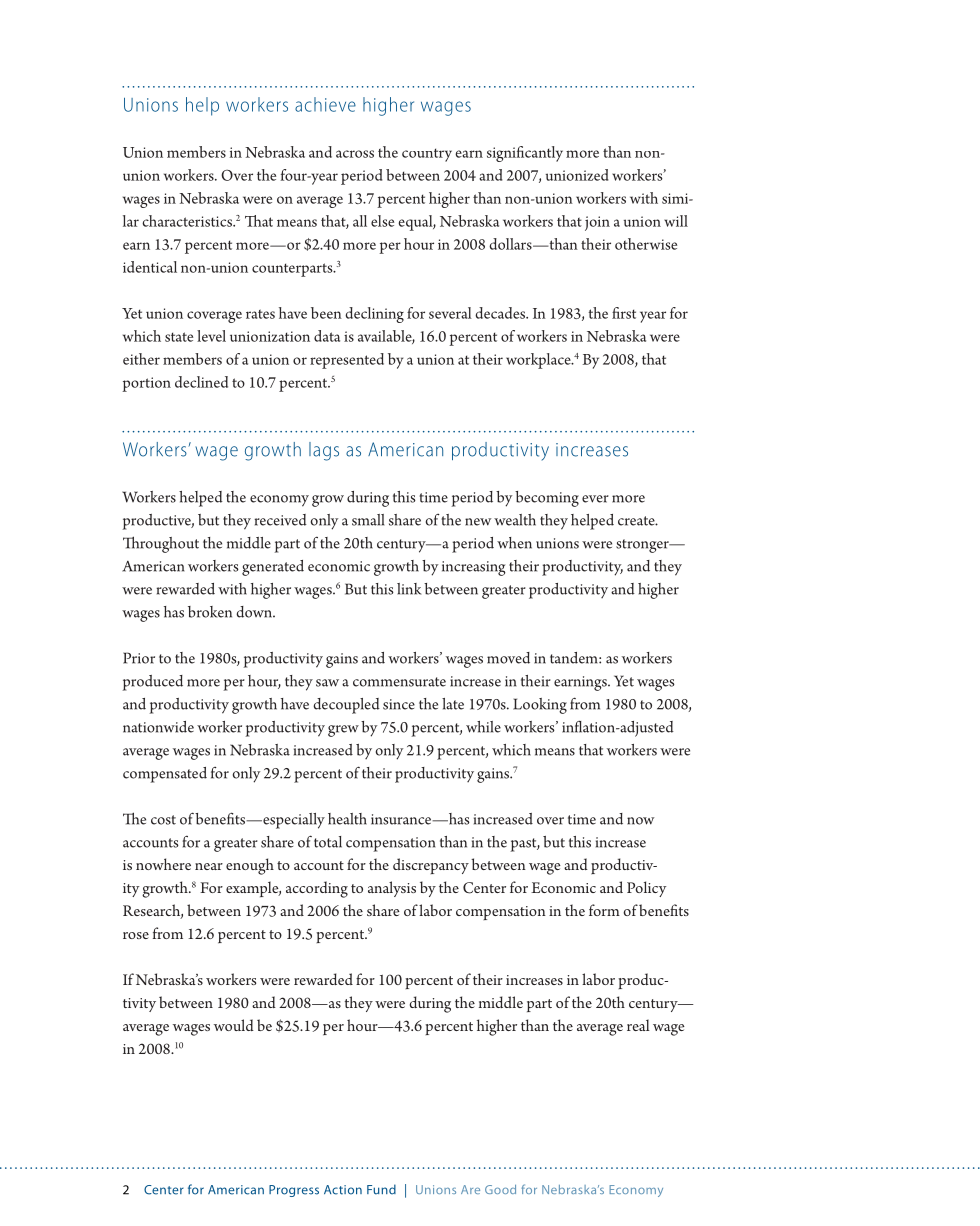 This screenshot has width=980, height=1226. Describe the element at coordinates (643, 546) in the screenshot. I see `stronger` at that location.
